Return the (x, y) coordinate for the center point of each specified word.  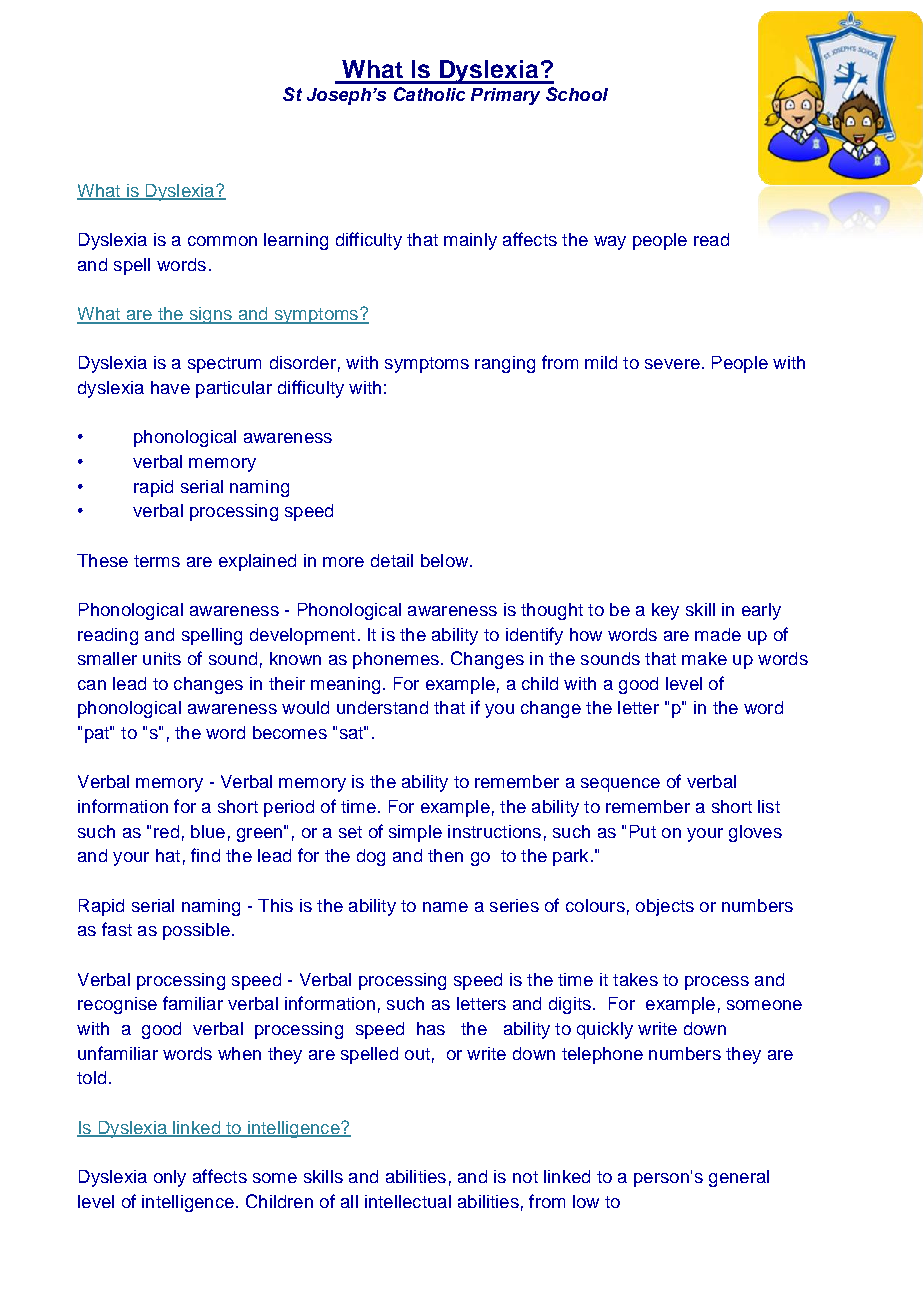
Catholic (429, 94)
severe (672, 364)
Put (643, 831)
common (222, 241)
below (446, 560)
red (166, 831)
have (170, 387)
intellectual (408, 1201)
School (577, 94)
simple (415, 833)
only (170, 1178)
